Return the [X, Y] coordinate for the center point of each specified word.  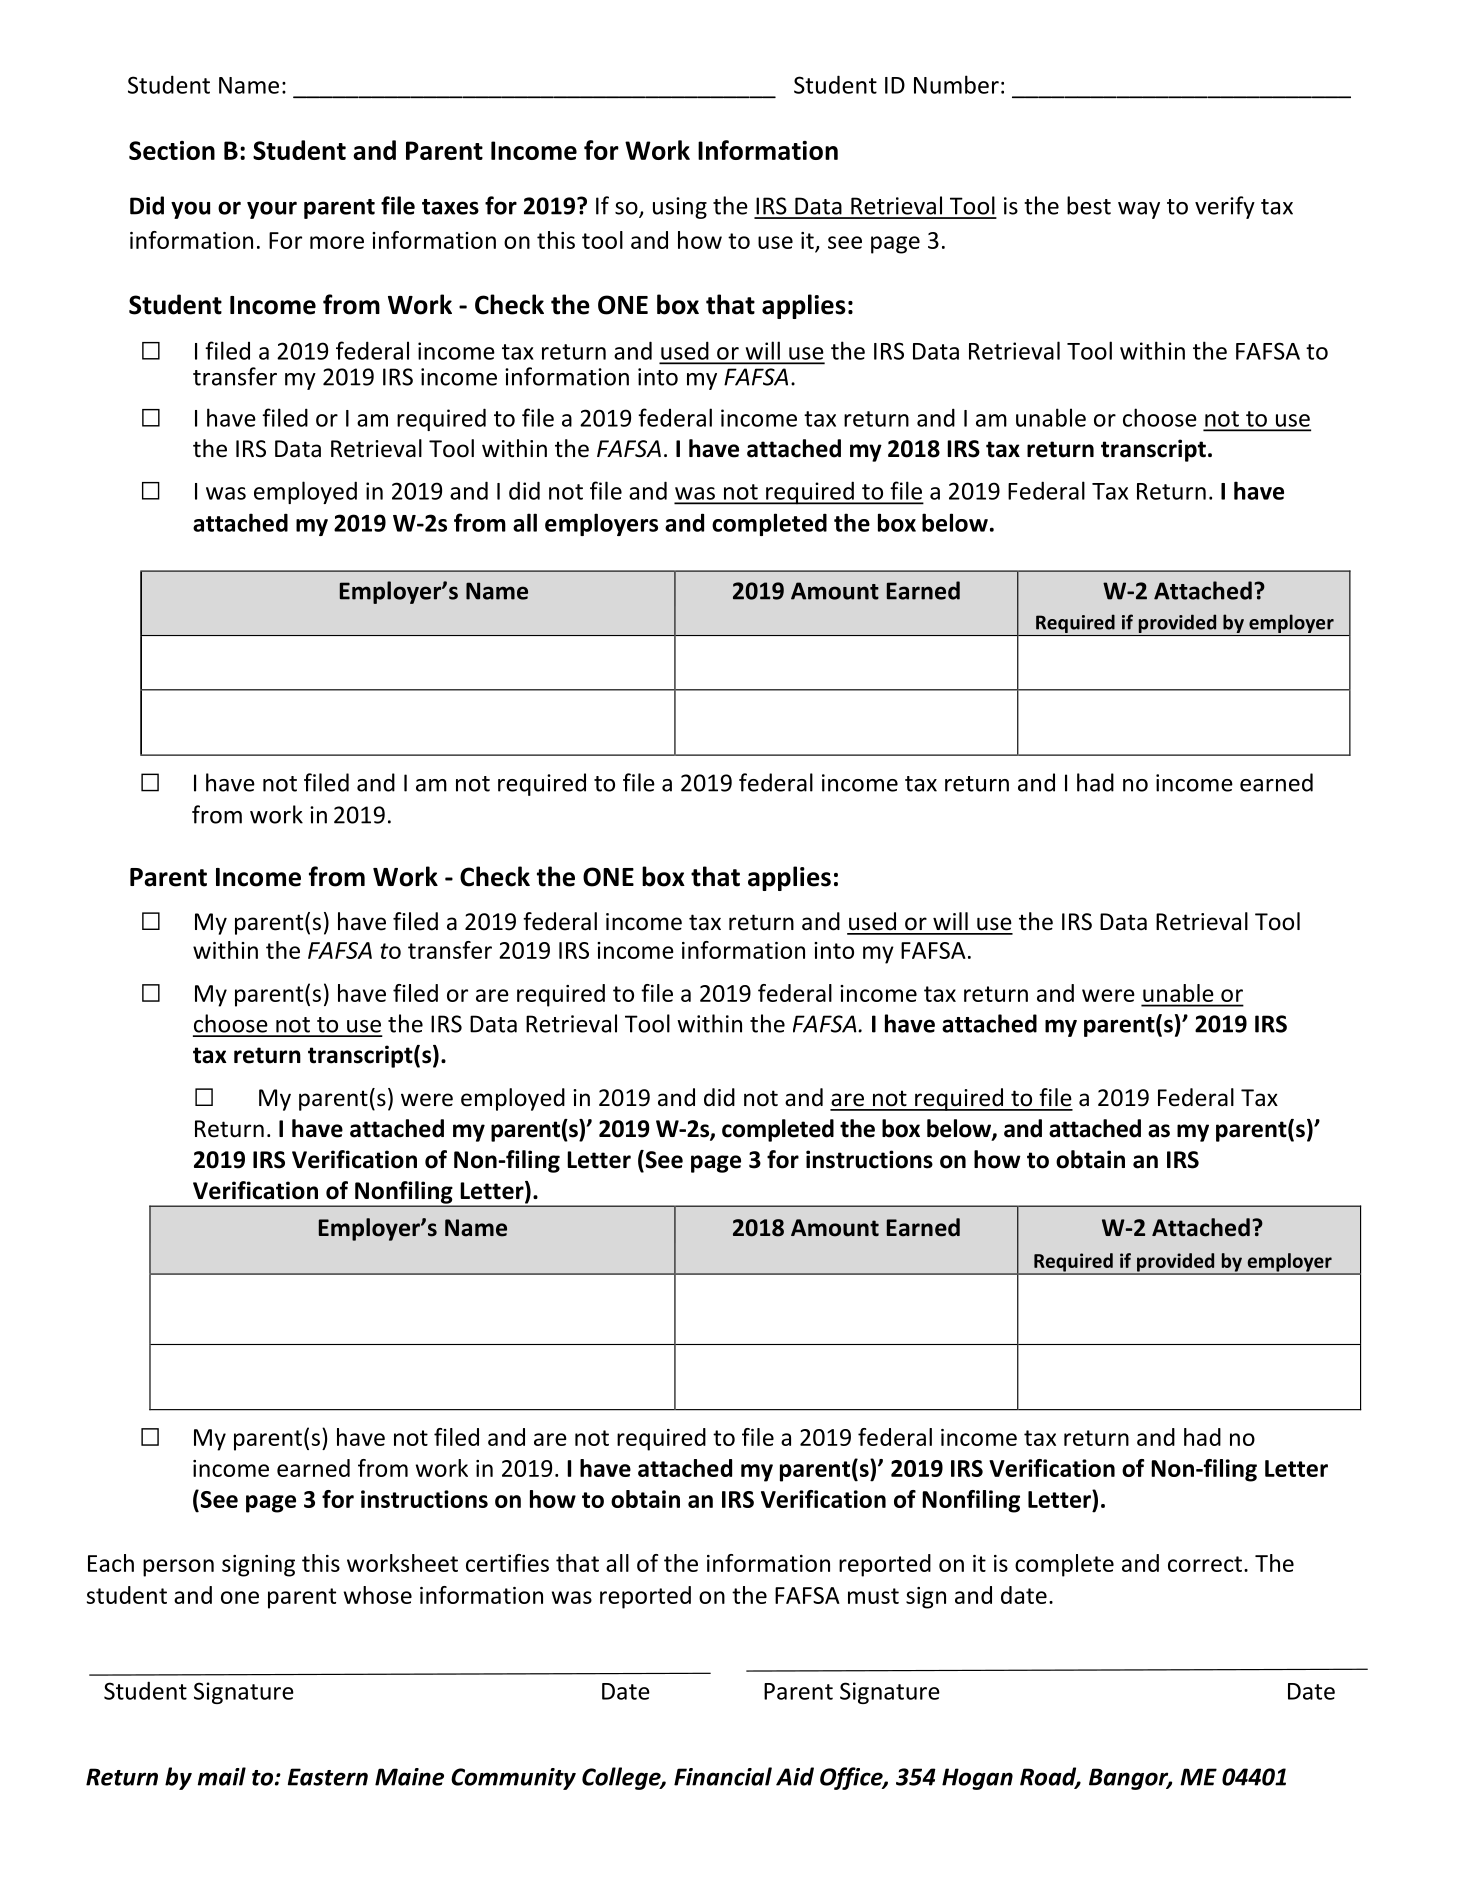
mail [222, 1776]
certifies [507, 1563]
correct [1205, 1564]
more [337, 242]
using [680, 208]
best [1089, 205]
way [1139, 210]
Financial [723, 1776]
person [178, 1568]
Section [172, 150]
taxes [450, 207]
